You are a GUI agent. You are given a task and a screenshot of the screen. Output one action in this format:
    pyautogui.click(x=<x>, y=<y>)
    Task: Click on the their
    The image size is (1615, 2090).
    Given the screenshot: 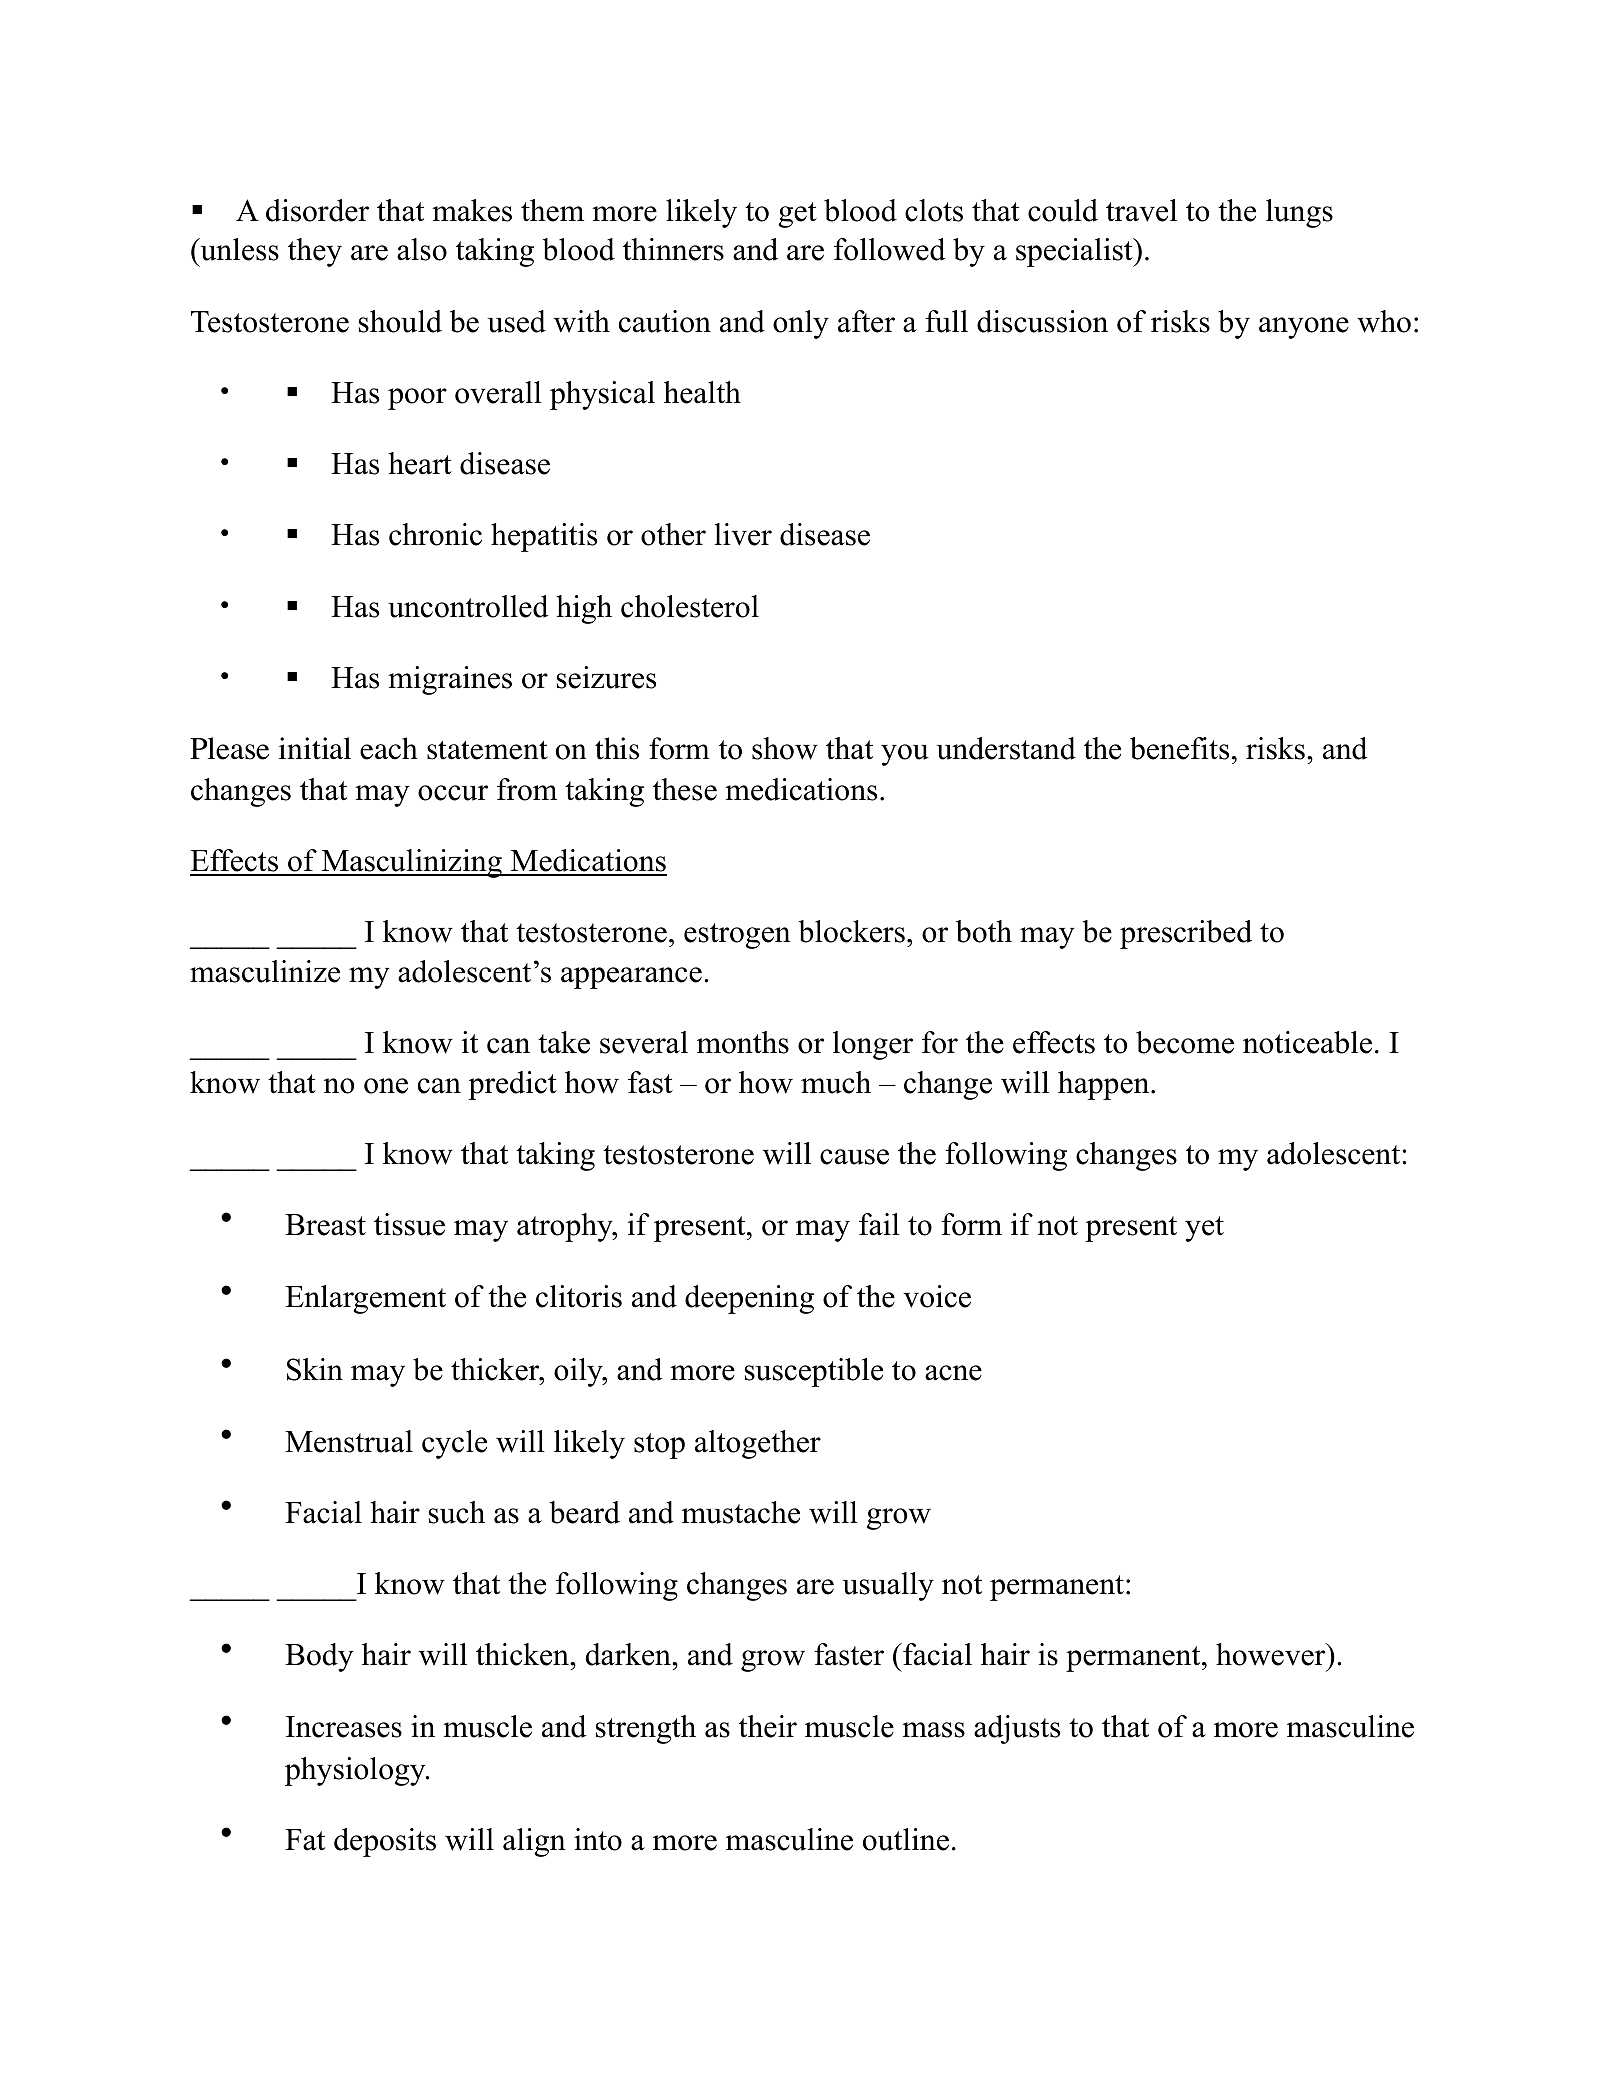 What is the action you would take?
    pyautogui.click(x=768, y=1726)
